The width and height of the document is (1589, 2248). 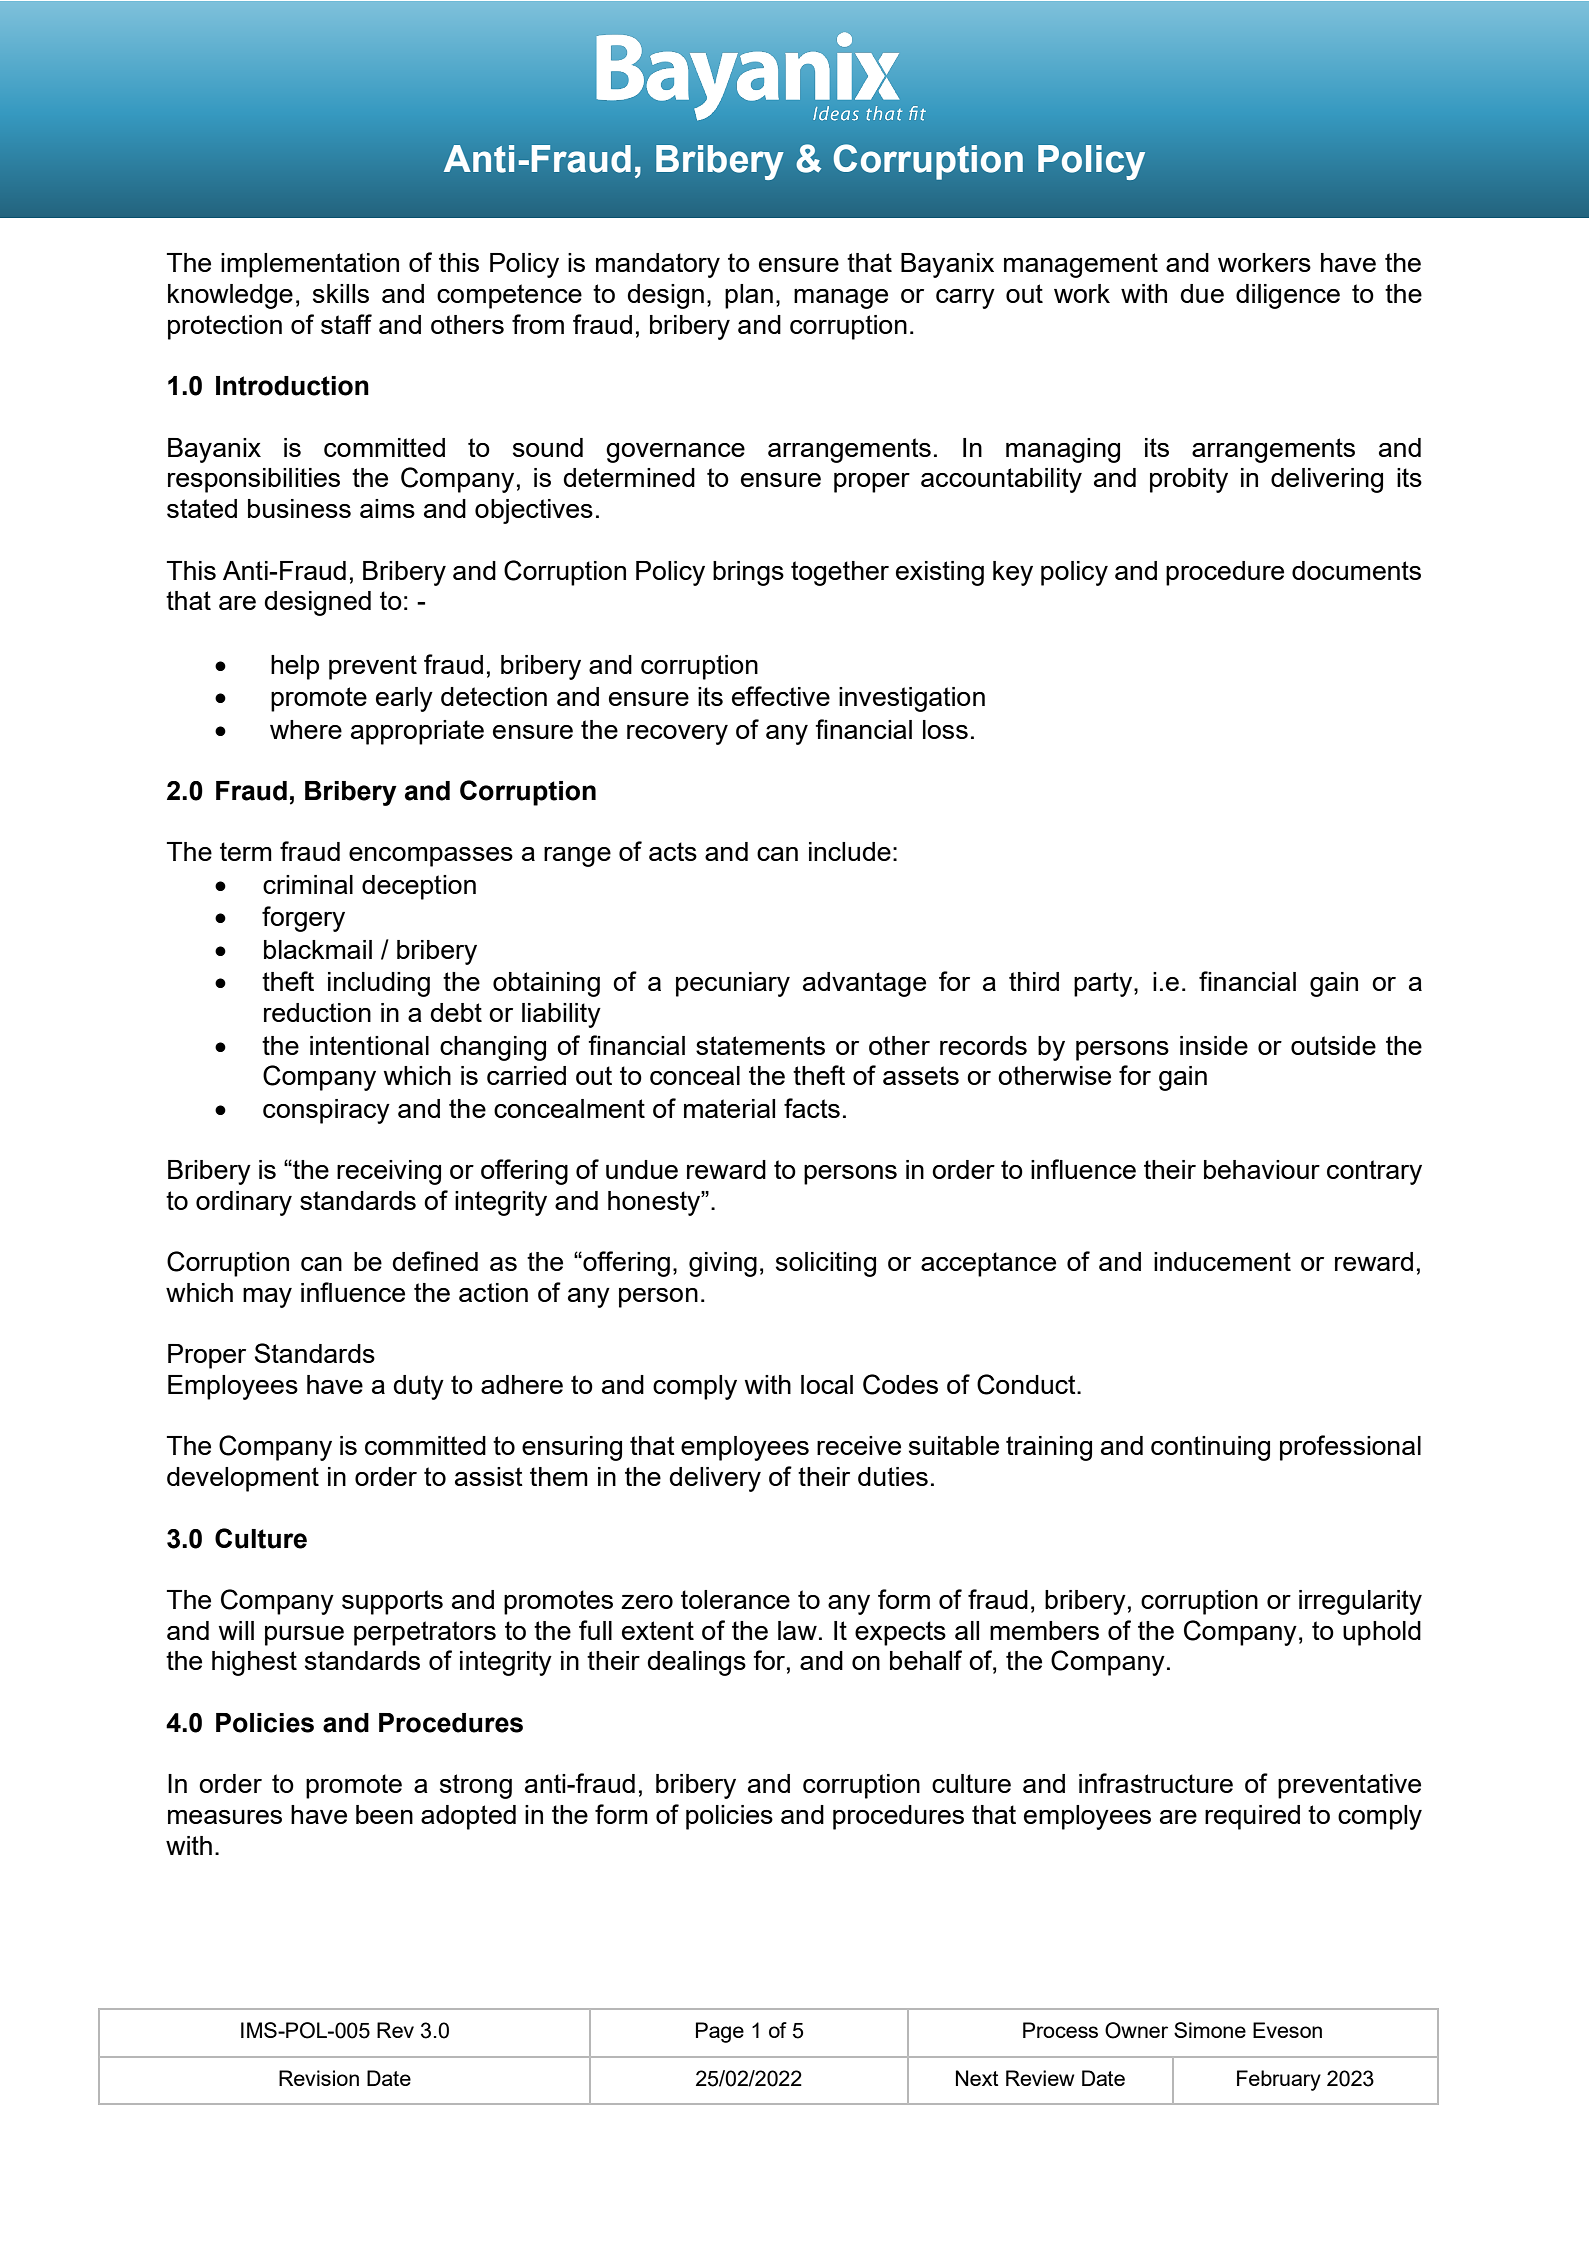 I want to click on Page, so click(x=720, y=2032).
